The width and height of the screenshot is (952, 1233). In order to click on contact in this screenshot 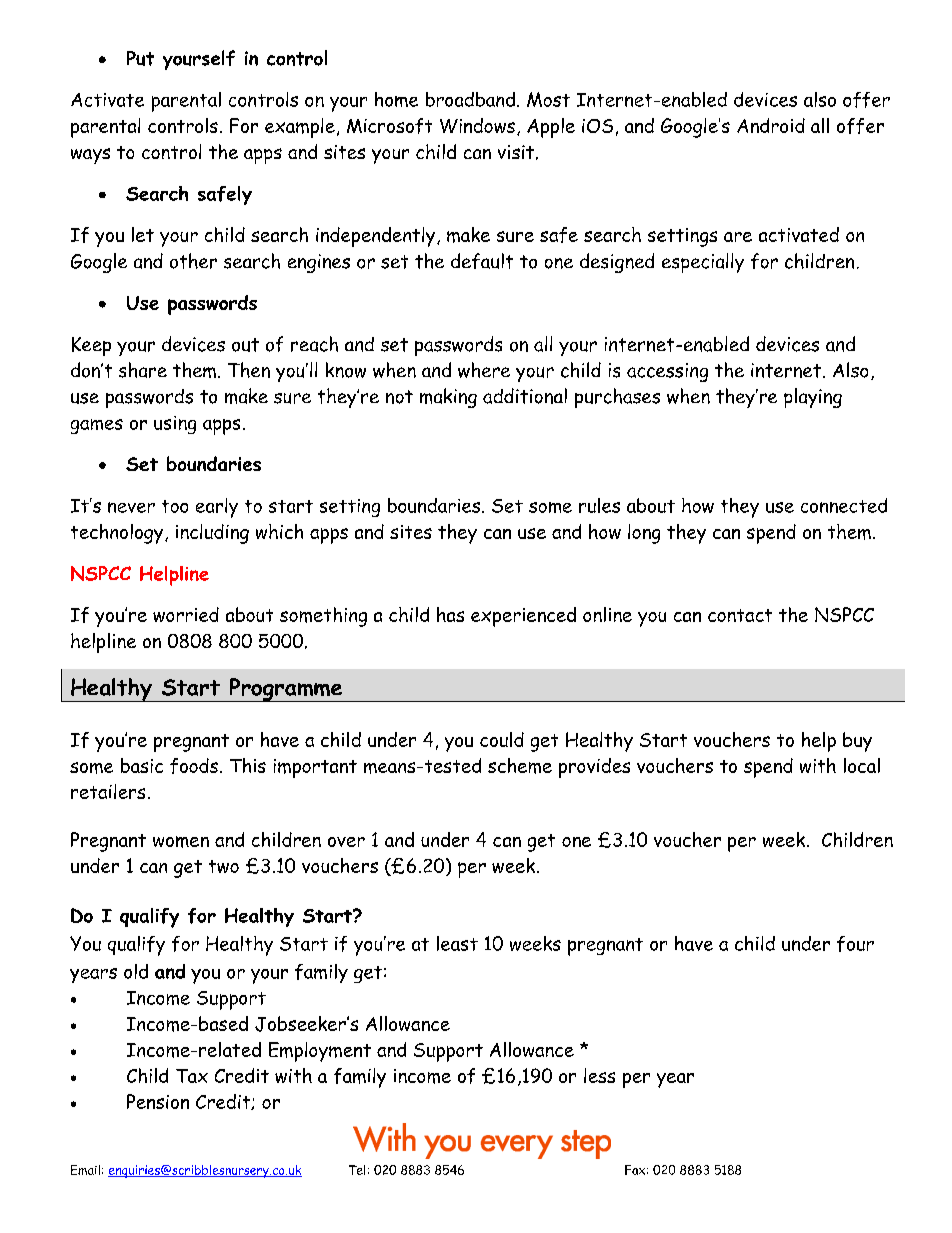, I will do `click(740, 615)`.
